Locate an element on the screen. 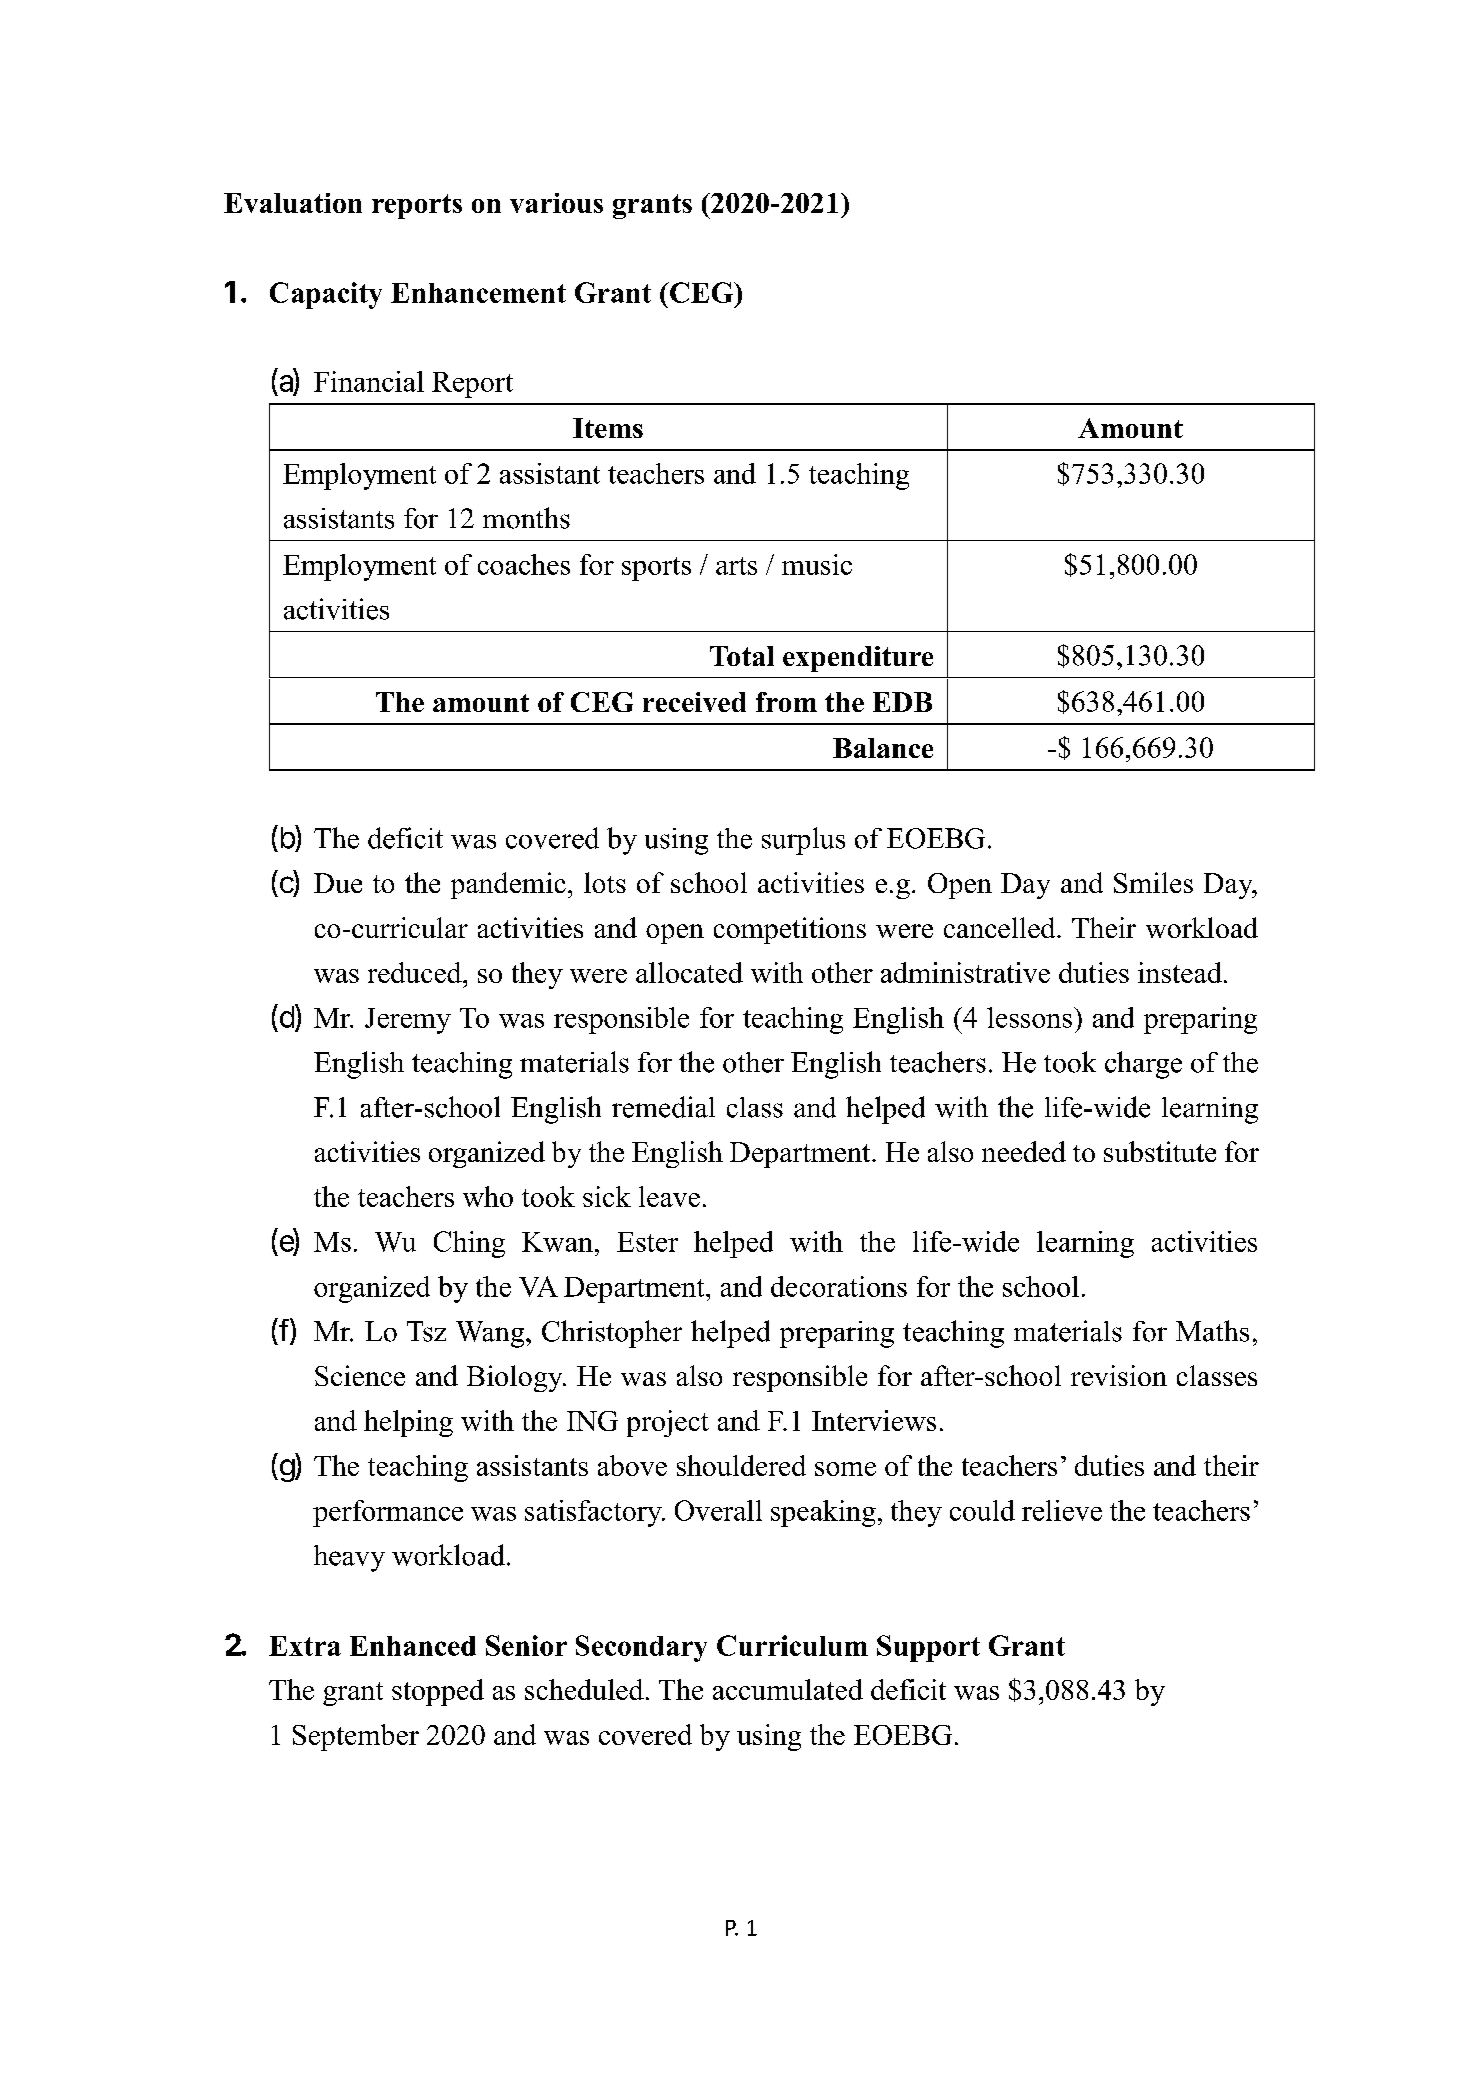 The height and width of the screenshot is (2096, 1482). music is located at coordinates (817, 564).
